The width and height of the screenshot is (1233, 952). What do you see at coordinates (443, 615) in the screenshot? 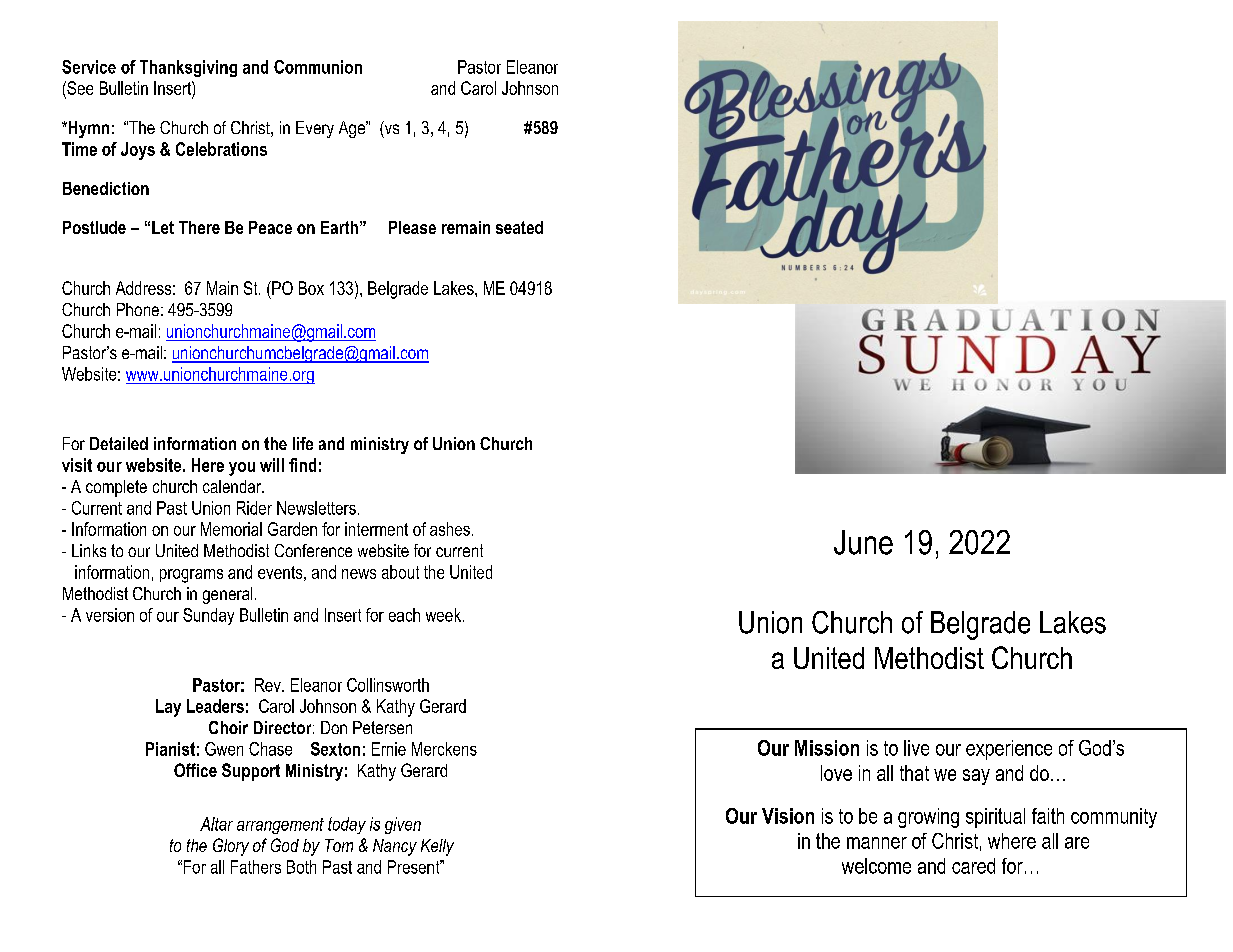
I see `week` at bounding box center [443, 615].
